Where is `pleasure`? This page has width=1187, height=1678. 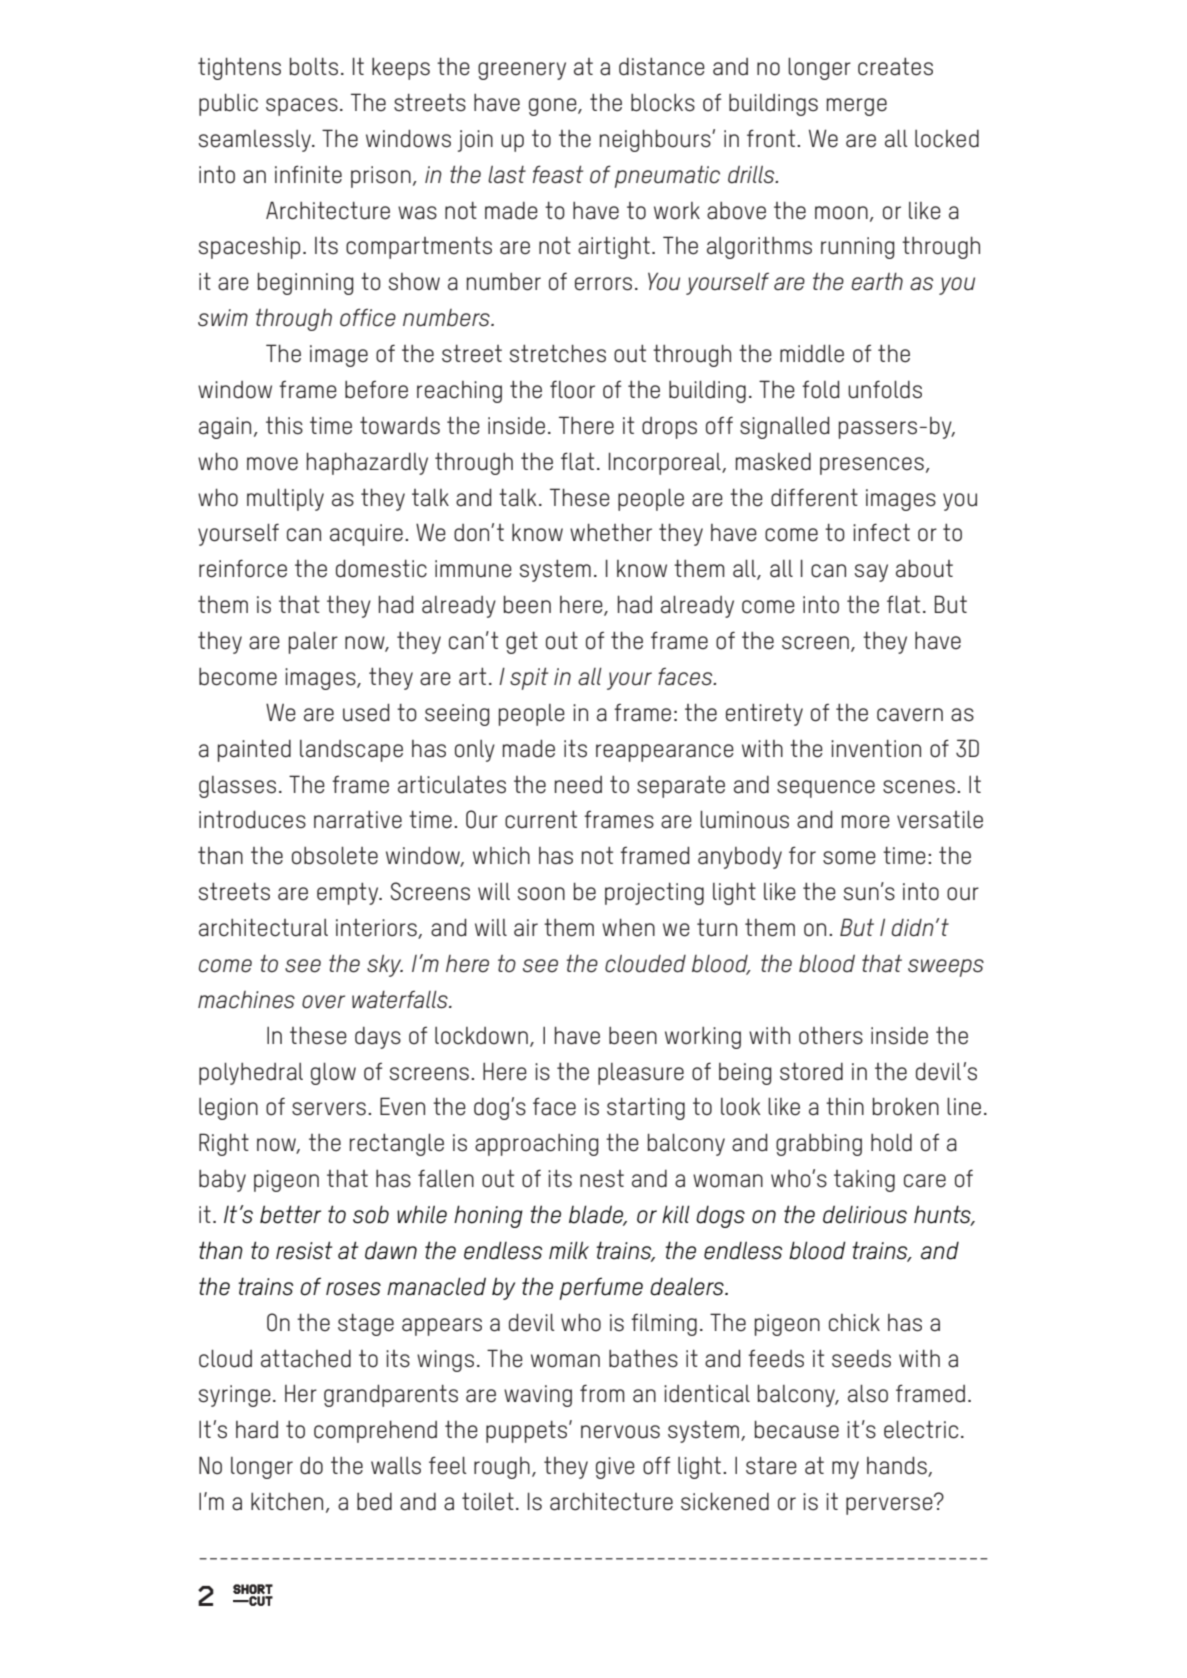 pleasure is located at coordinates (641, 1074).
